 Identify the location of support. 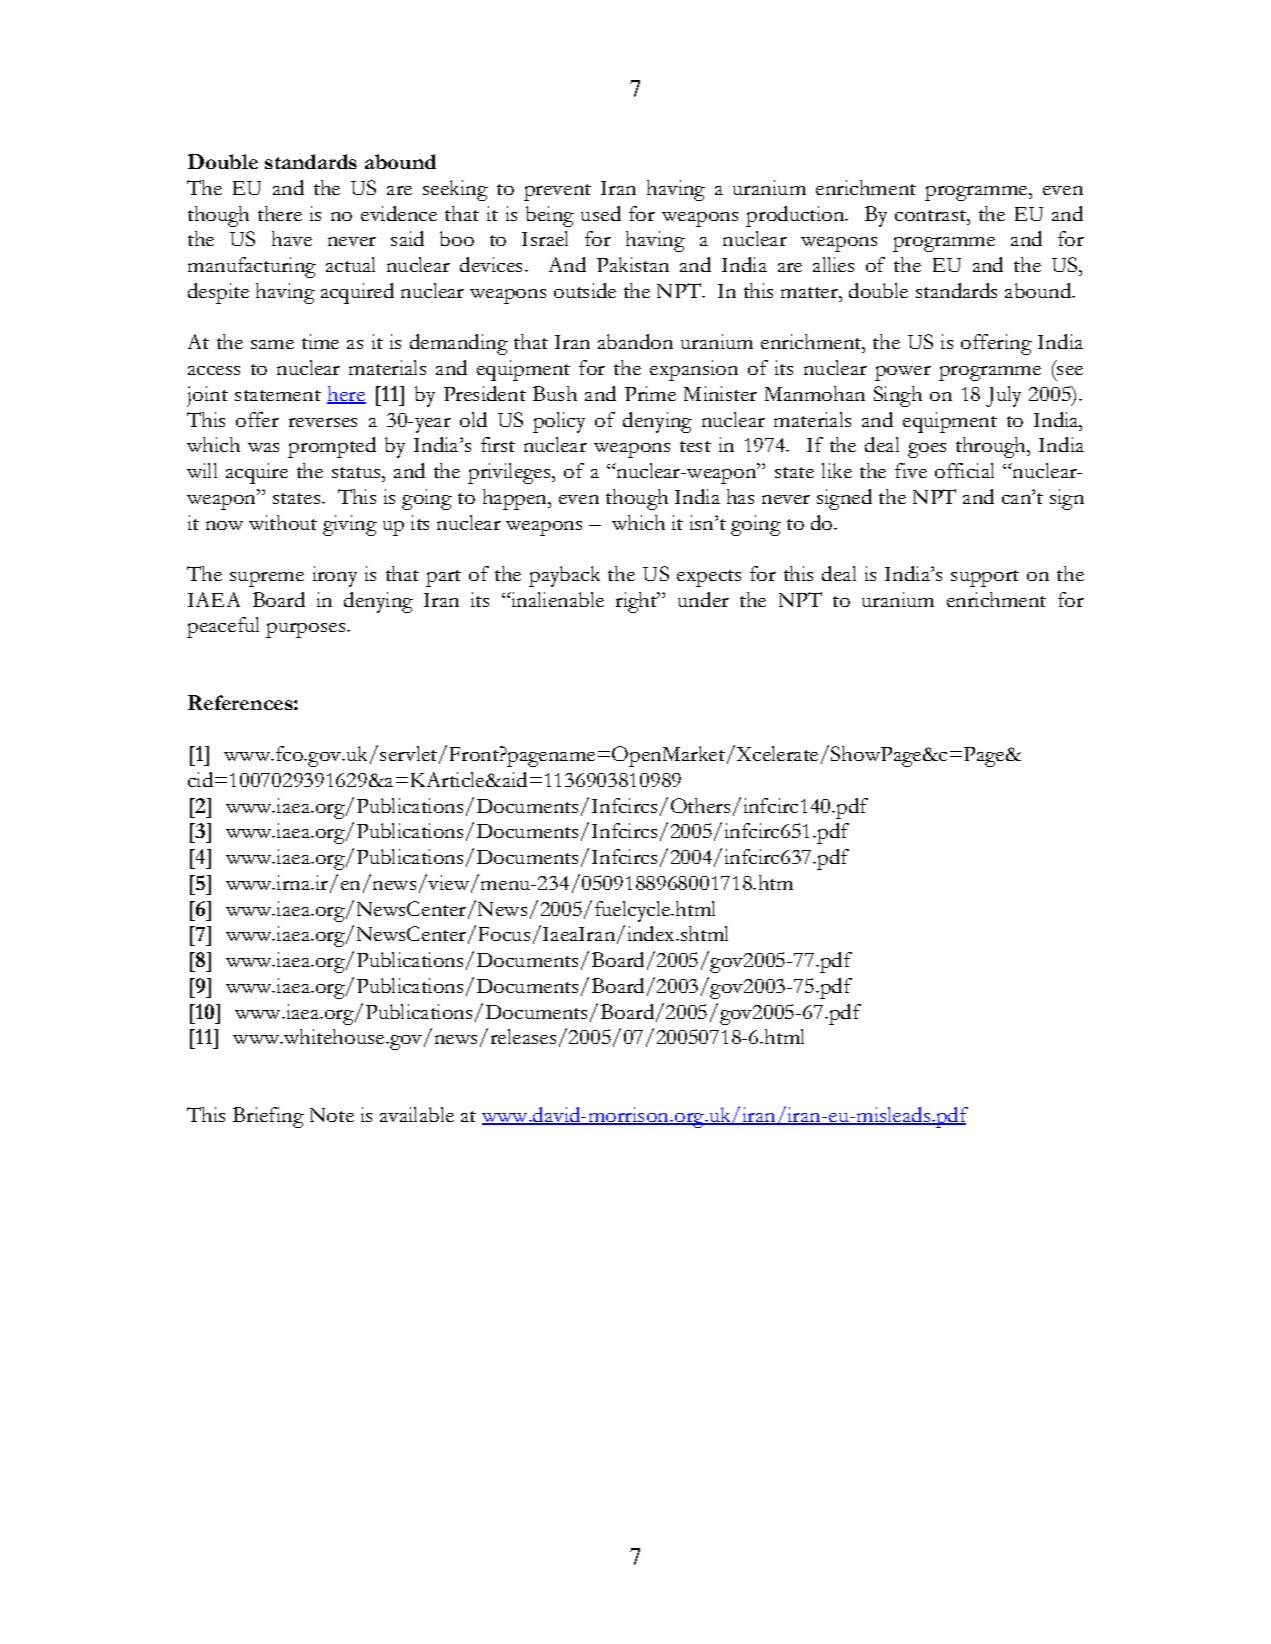
(985, 578).
